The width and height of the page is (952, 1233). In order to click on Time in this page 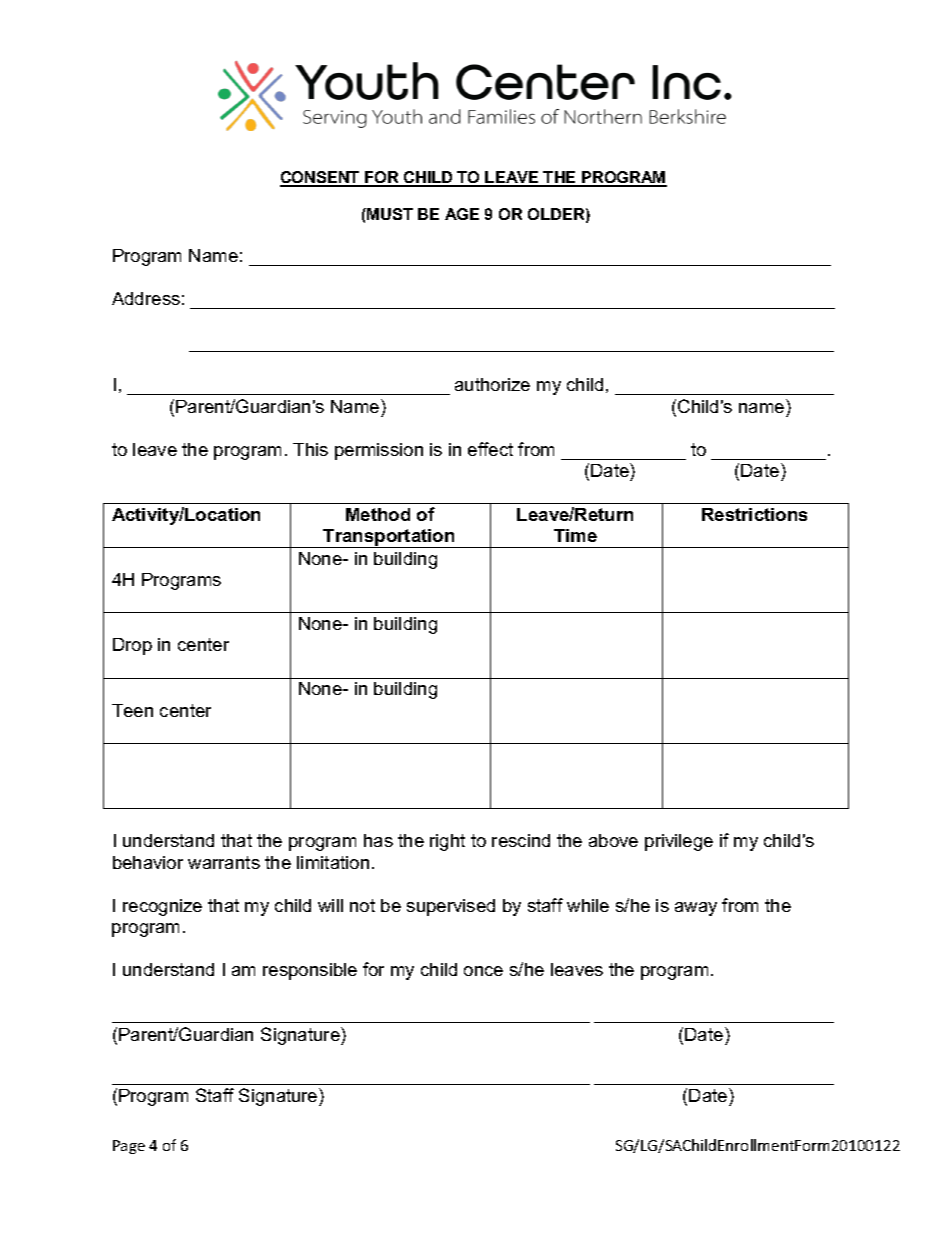, I will do `click(575, 535)`.
